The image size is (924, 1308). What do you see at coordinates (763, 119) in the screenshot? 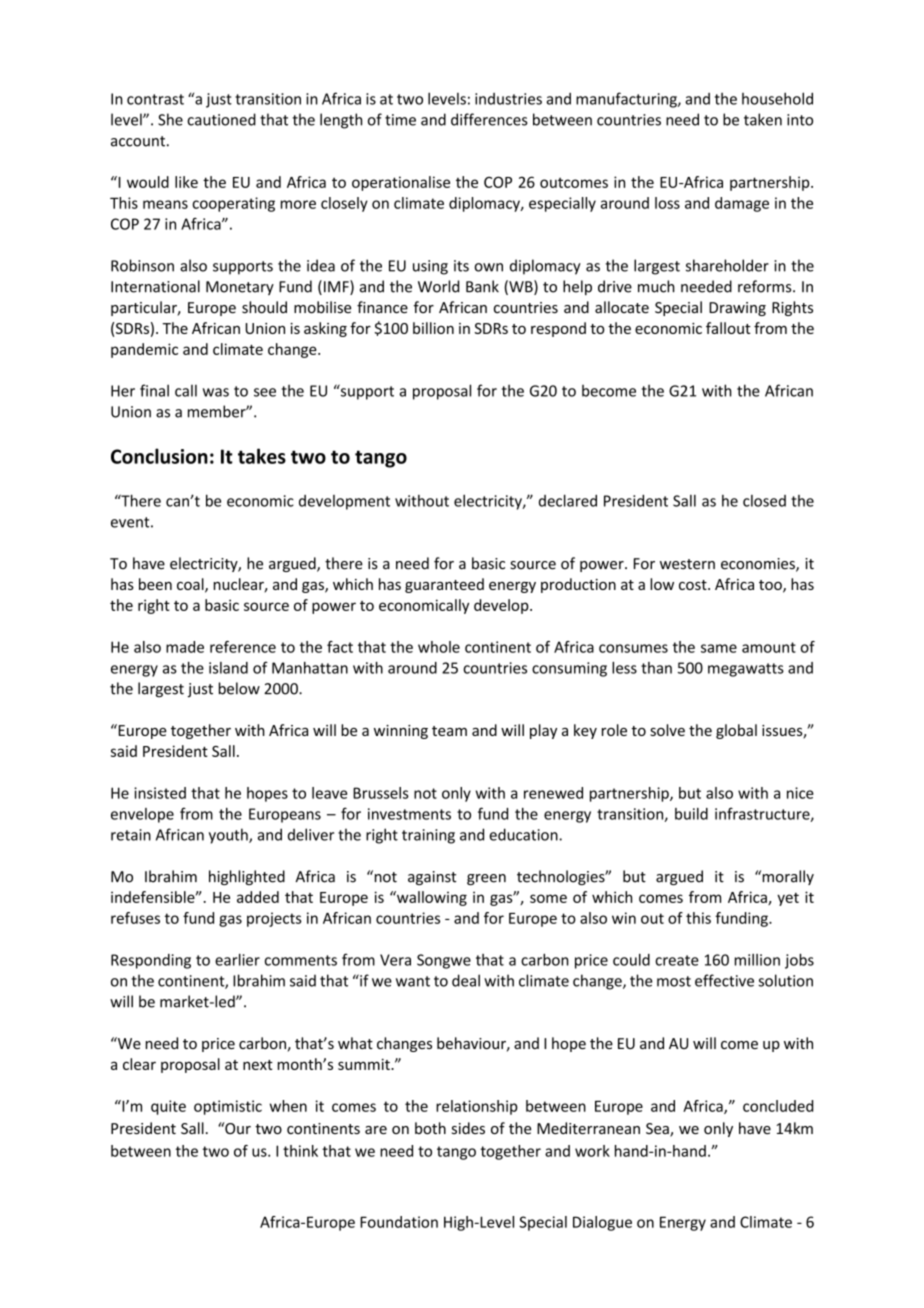
I see `taken` at bounding box center [763, 119].
